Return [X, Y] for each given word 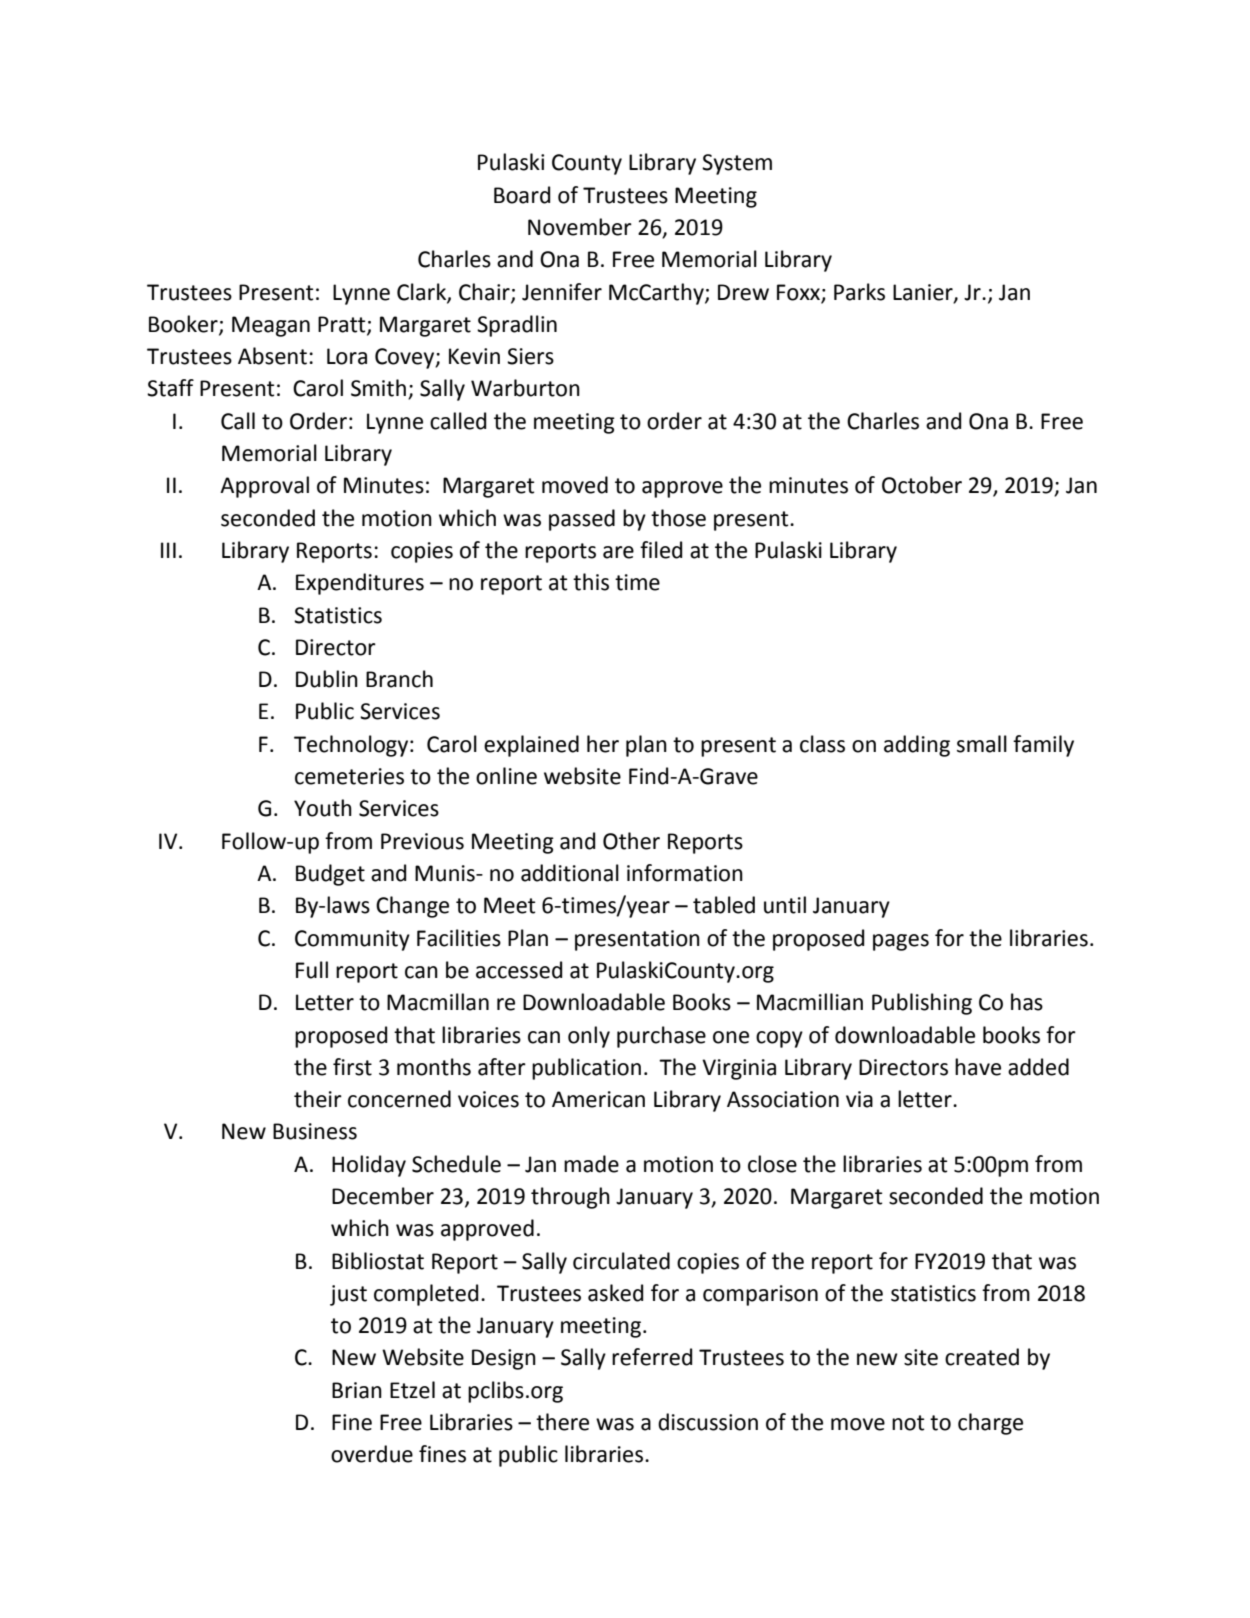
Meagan [271, 326]
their [318, 1099]
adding [917, 746]
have [978, 1067]
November [580, 227]
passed [582, 520]
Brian [357, 1390]
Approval [264, 487]
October [922, 485]
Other [631, 841]
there [562, 1422]
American [598, 1099]
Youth [323, 808]
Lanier [924, 293]
